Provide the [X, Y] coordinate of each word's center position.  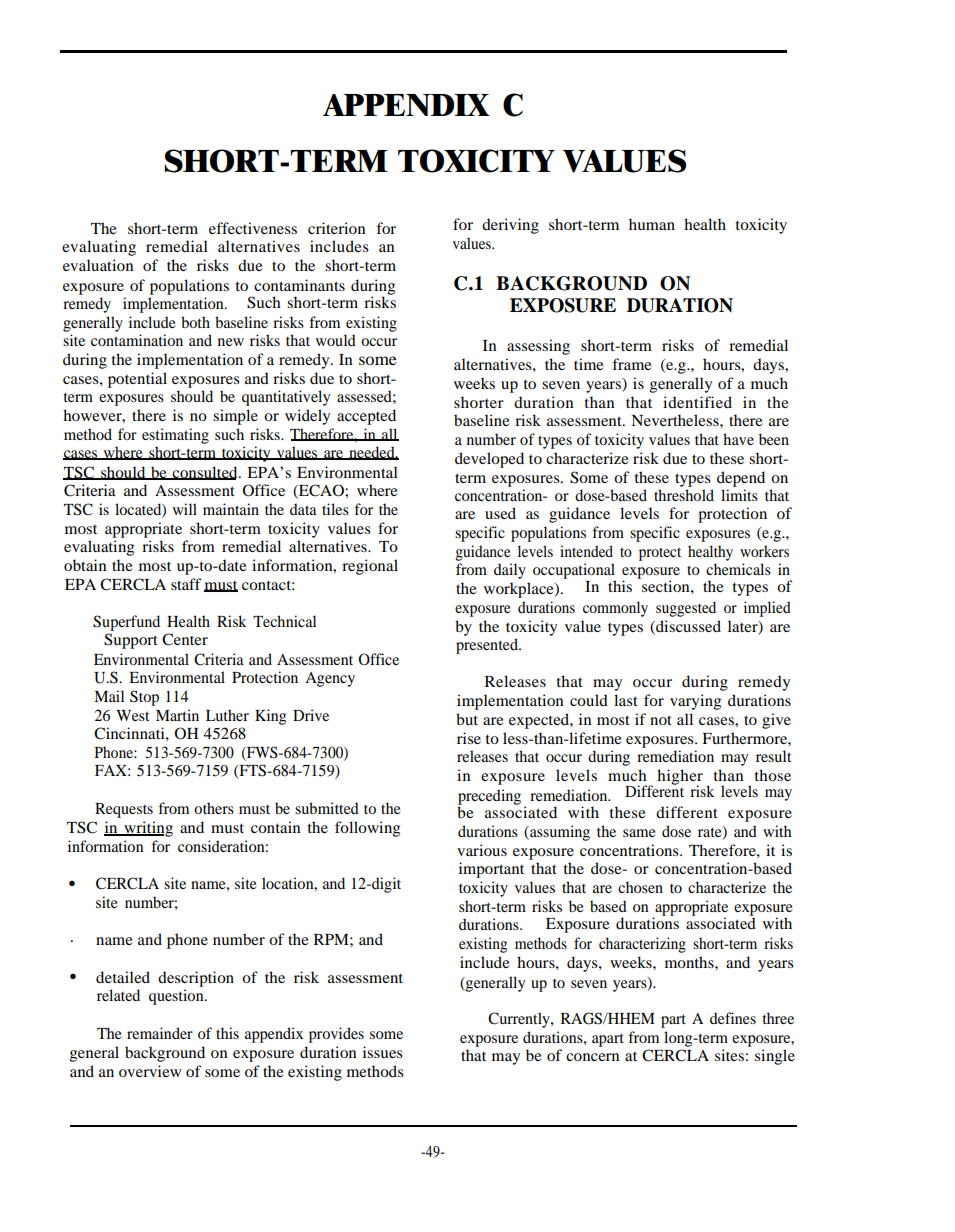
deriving [510, 226]
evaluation [98, 265]
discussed [687, 626]
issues [383, 1052]
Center [185, 639]
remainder [160, 1033]
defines [733, 1018]
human [652, 224]
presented [488, 646]
